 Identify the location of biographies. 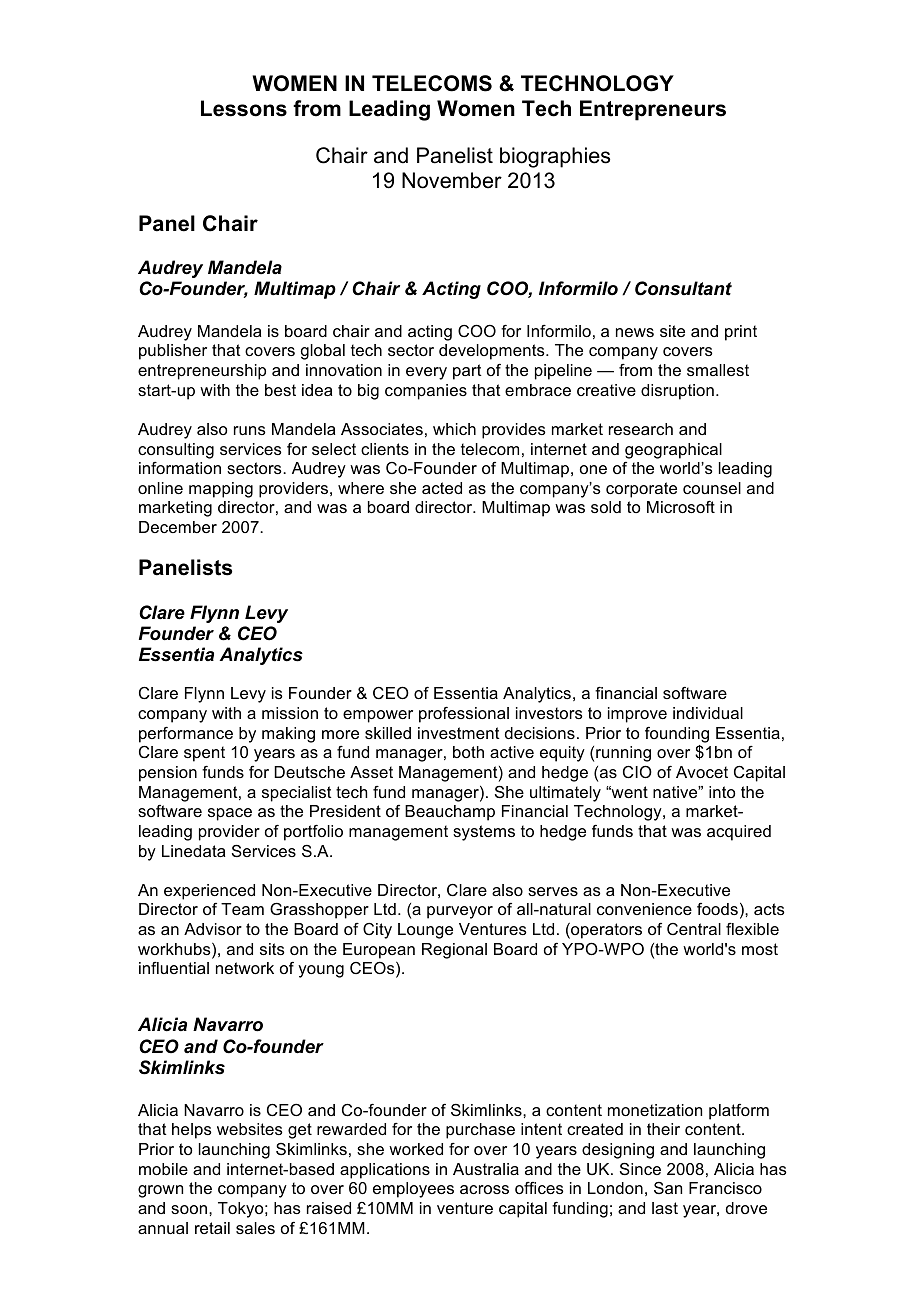
(555, 157).
